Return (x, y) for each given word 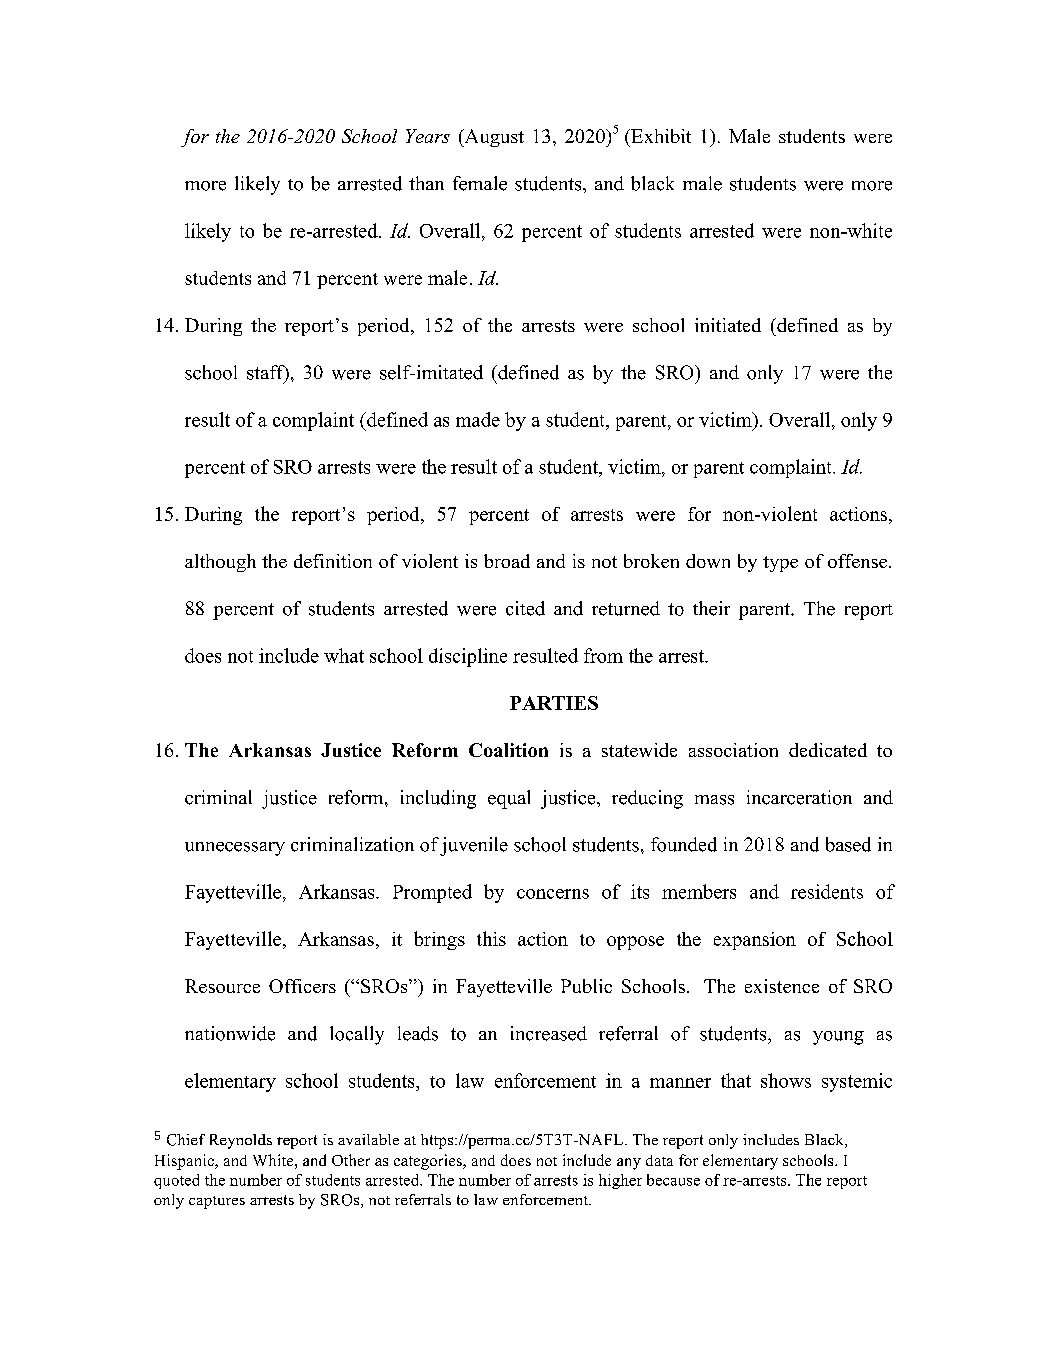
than (426, 183)
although (220, 563)
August (493, 138)
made (478, 419)
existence (782, 986)
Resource (222, 986)
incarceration (799, 797)
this (491, 938)
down (708, 561)
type (780, 564)
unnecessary (235, 849)
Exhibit (660, 136)
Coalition (508, 750)
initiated (728, 325)
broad (507, 561)
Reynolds (241, 1141)
